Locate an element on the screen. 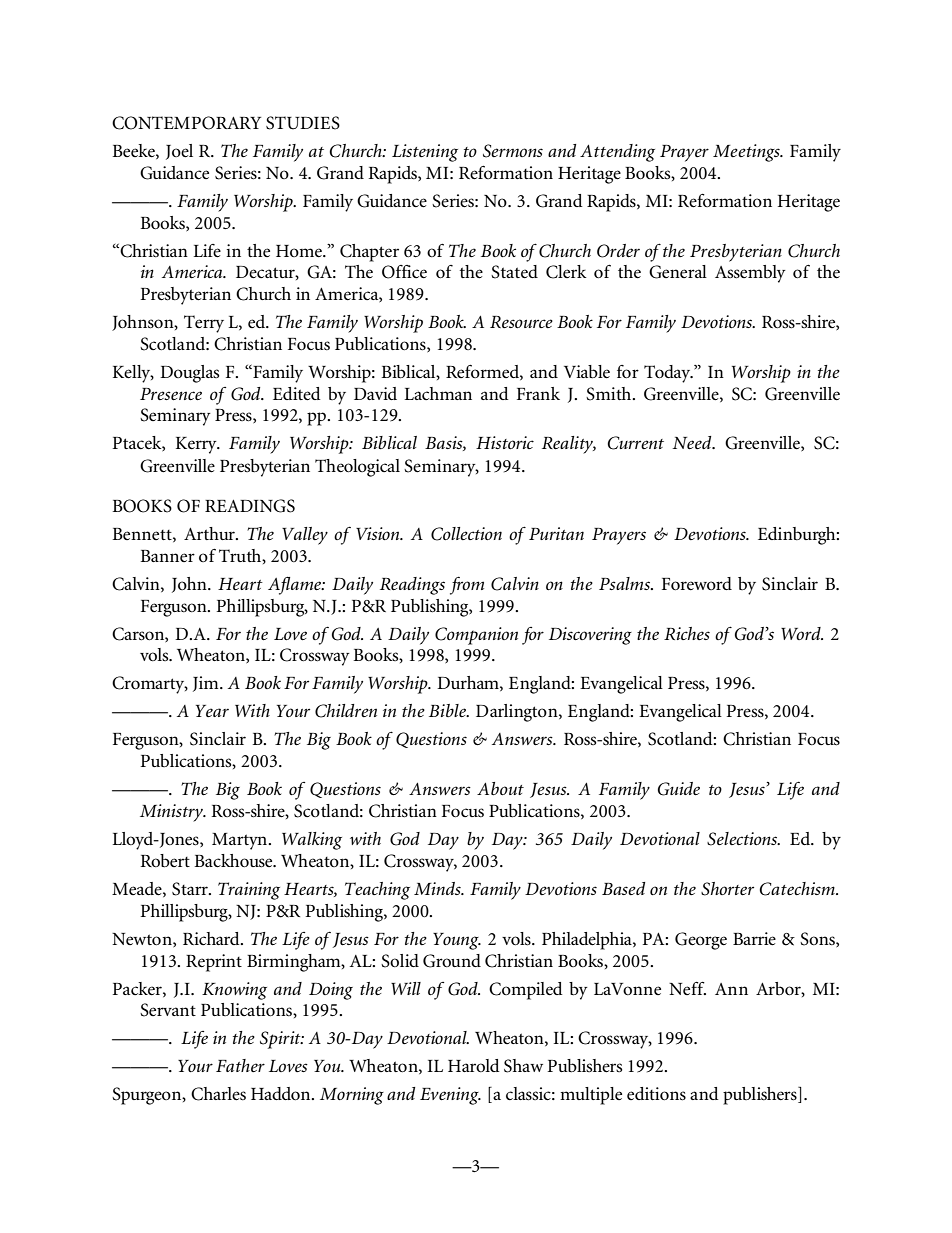 This screenshot has height=1233, width=952. Historic is located at coordinates (505, 442).
